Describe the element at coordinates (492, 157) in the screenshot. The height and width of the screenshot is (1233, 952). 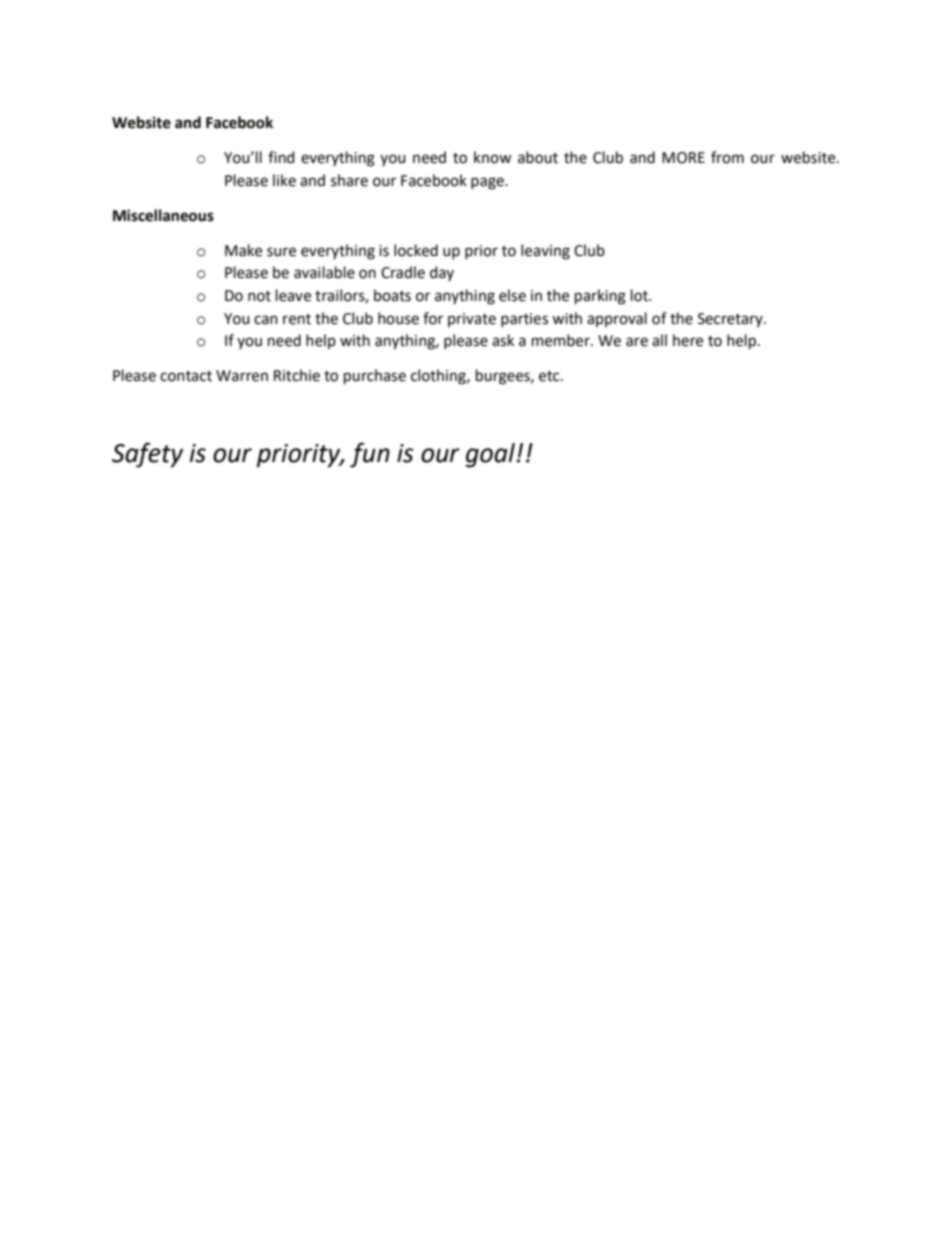
I see `know` at that location.
